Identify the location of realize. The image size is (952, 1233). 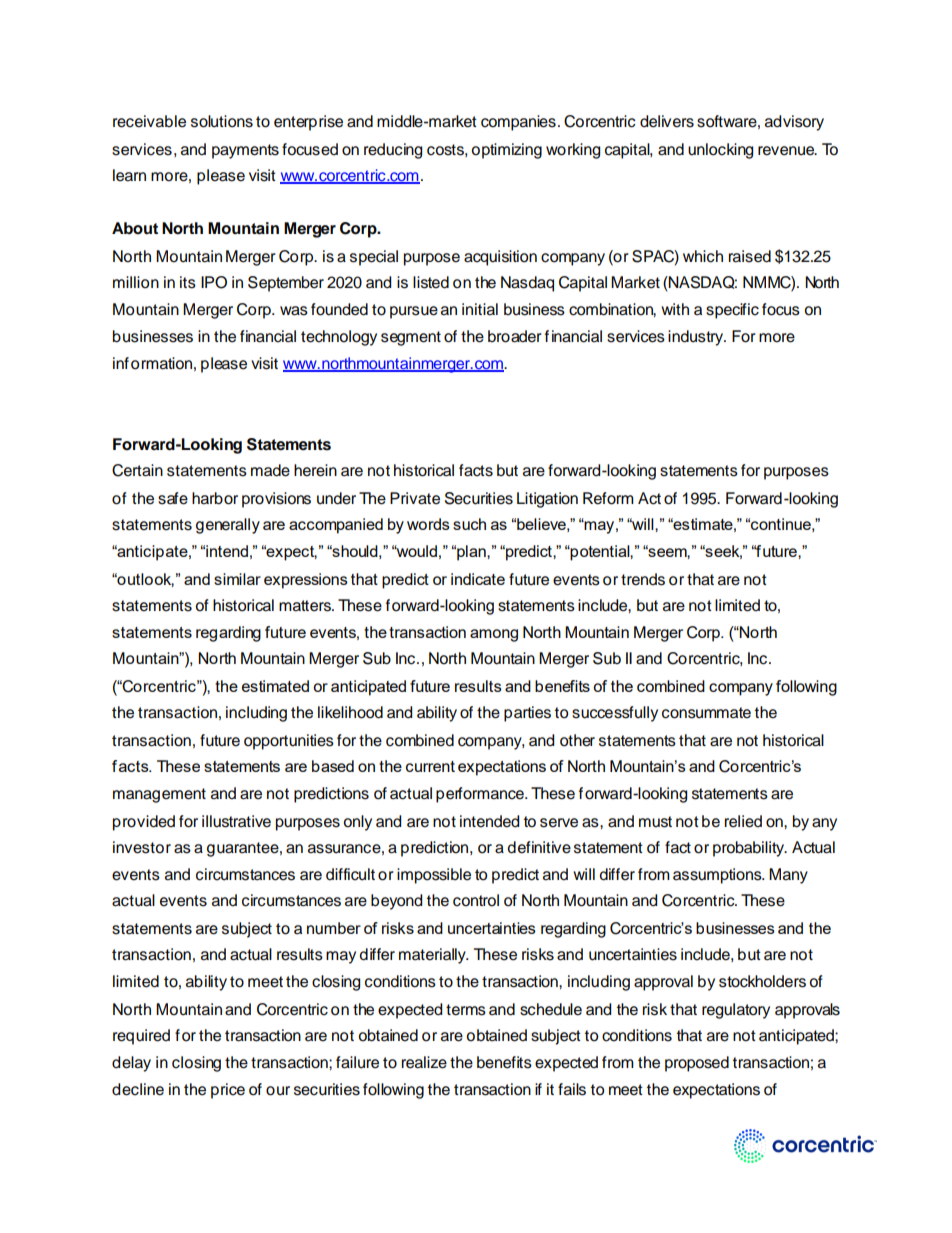
(424, 1062).
